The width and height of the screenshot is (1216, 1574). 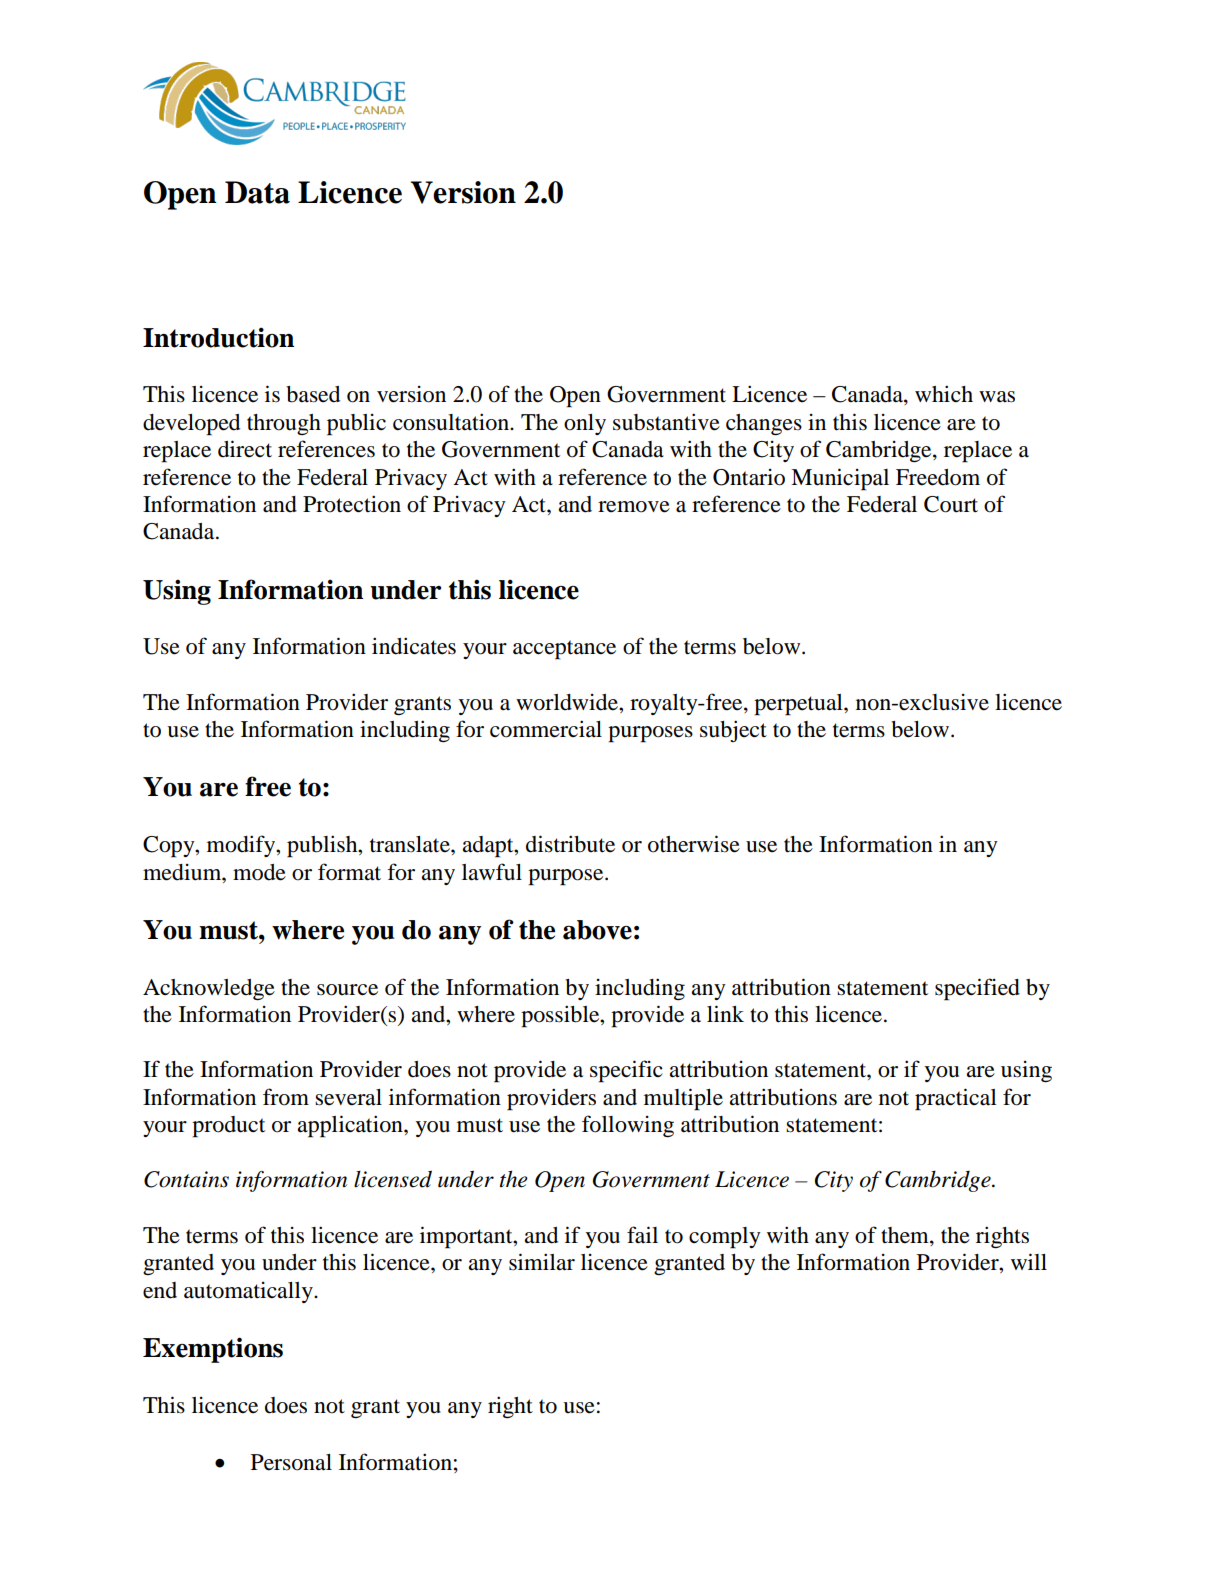 What do you see at coordinates (977, 989) in the screenshot?
I see `specified` at bounding box center [977, 989].
